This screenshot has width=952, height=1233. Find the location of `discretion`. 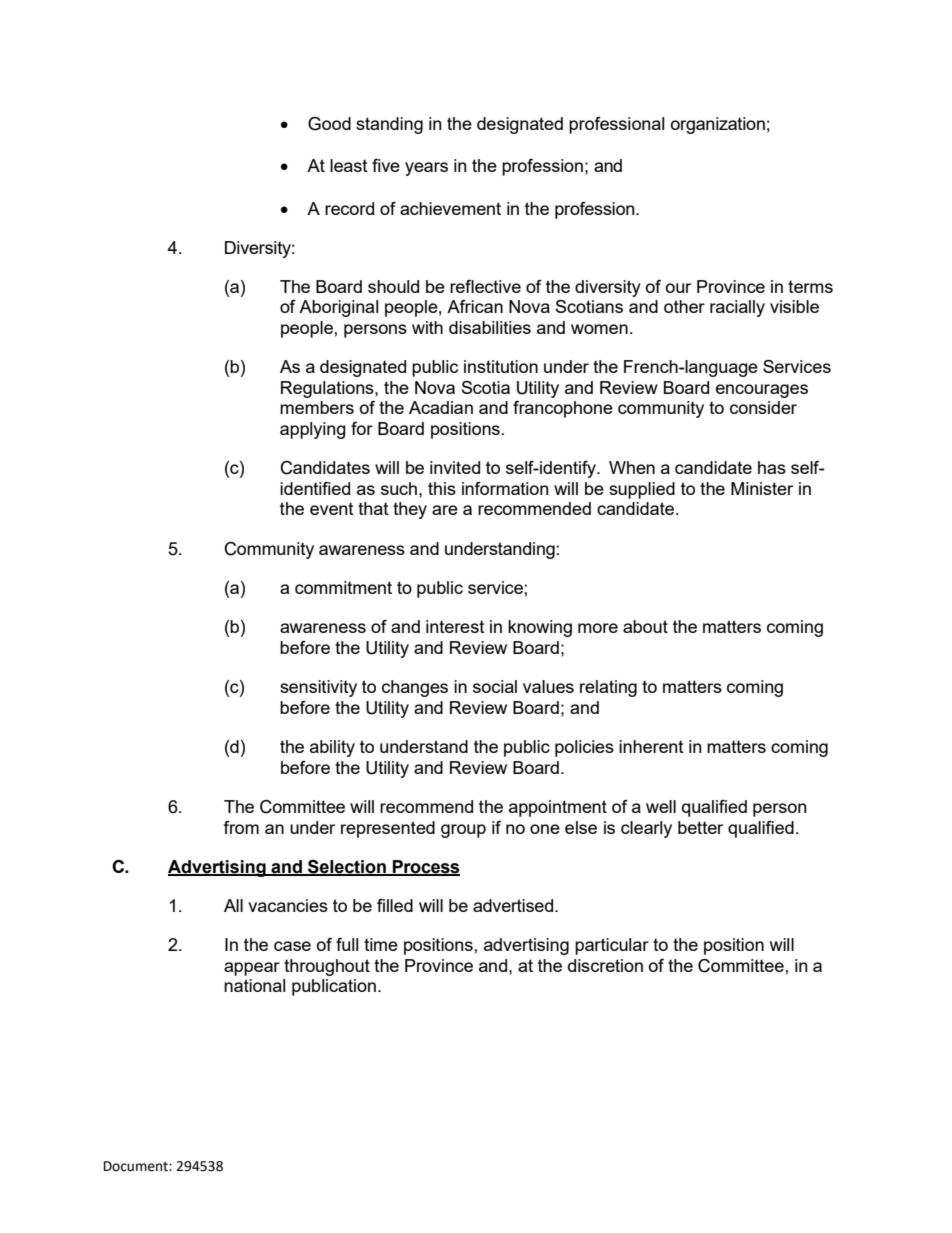

discretion is located at coordinates (605, 965).
